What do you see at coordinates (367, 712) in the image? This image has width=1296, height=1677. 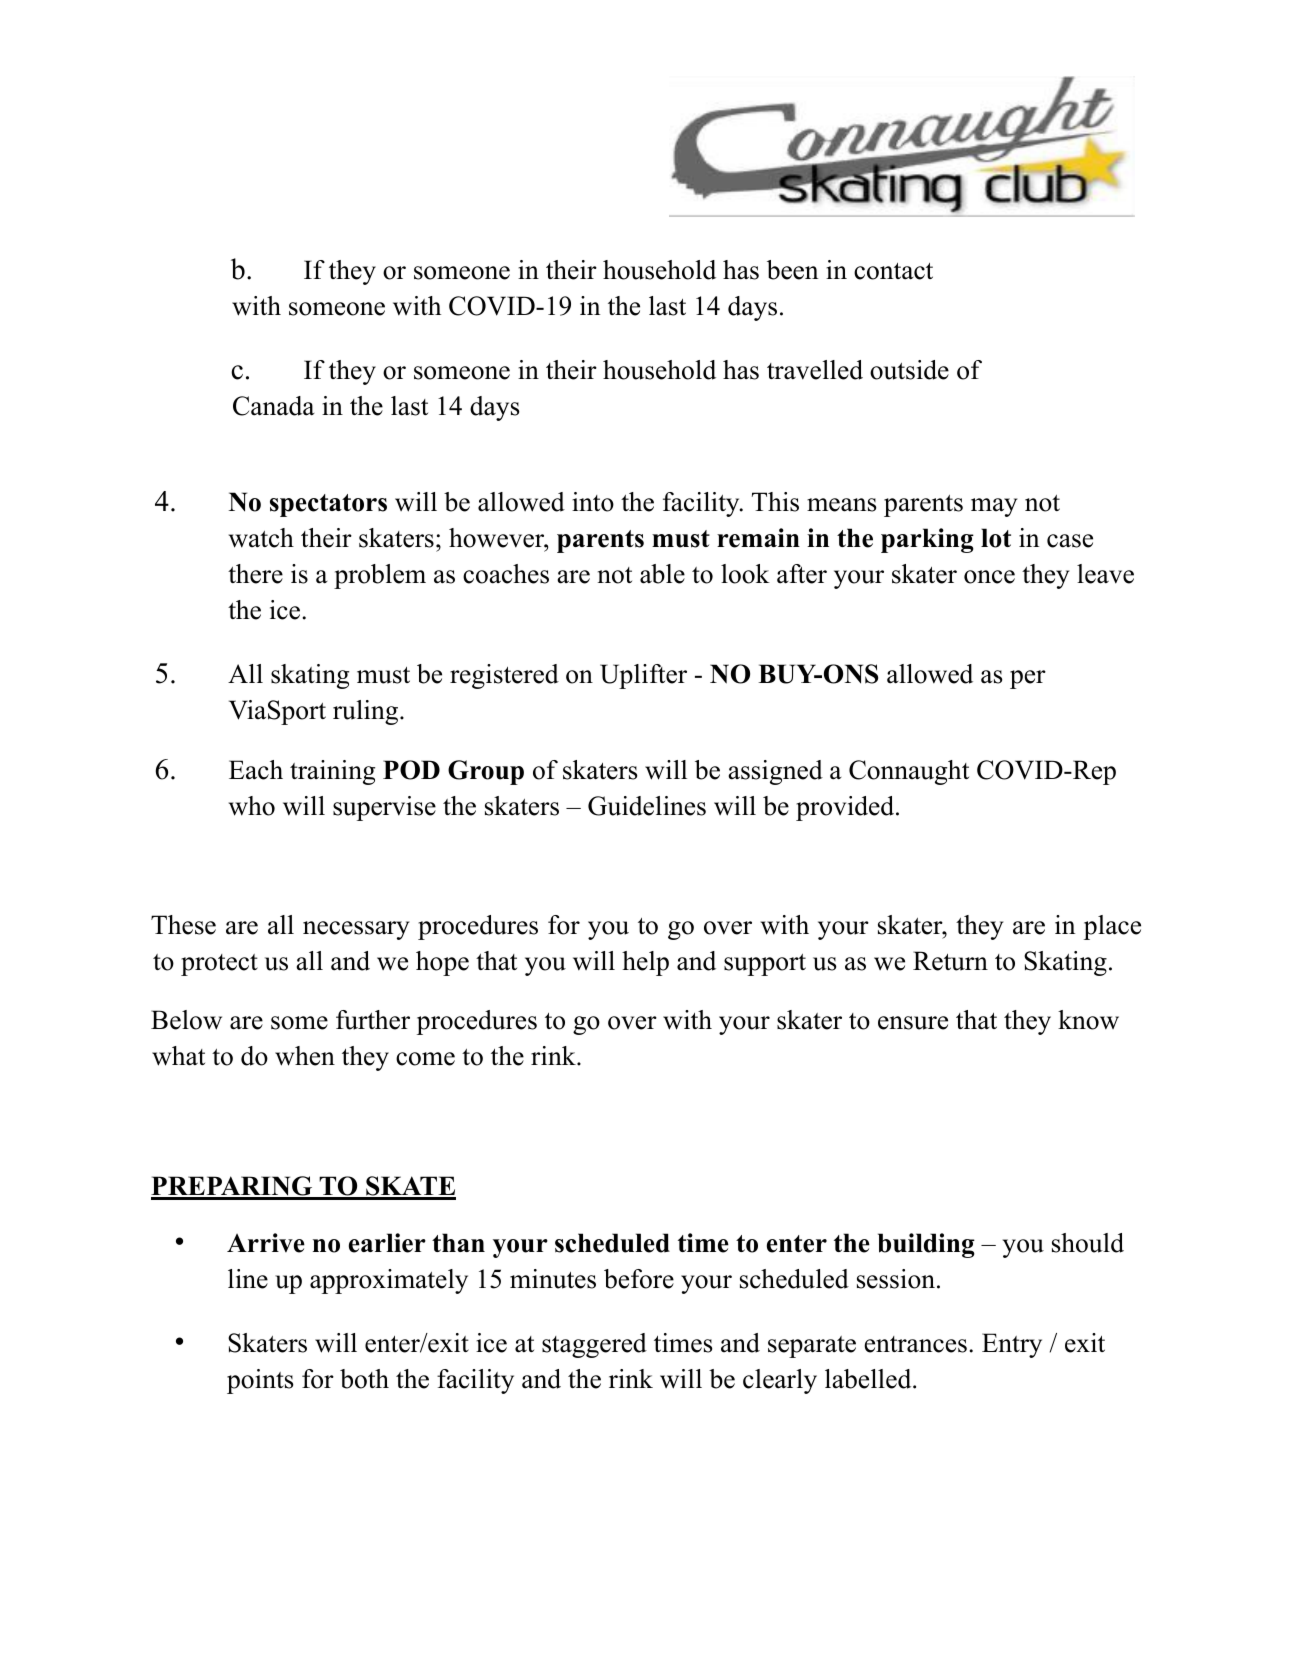 I see `ruling` at bounding box center [367, 712].
